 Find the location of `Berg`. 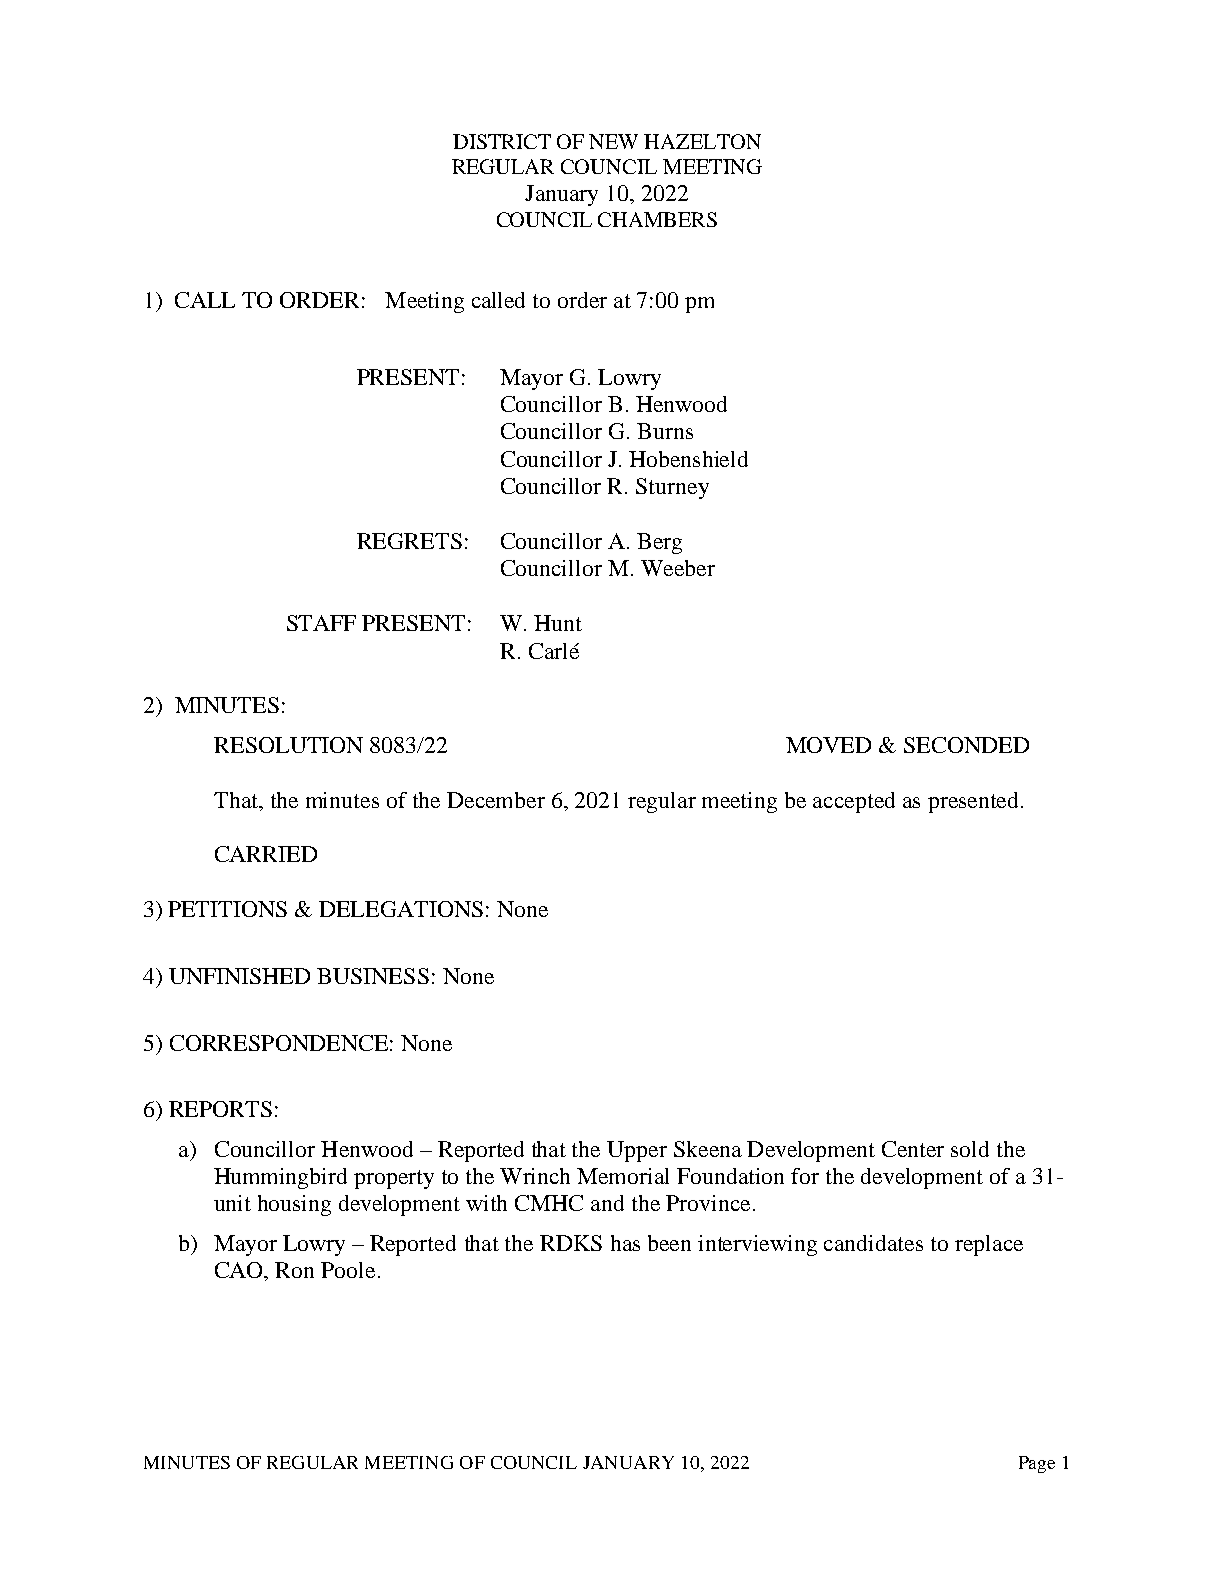

Berg is located at coordinates (659, 543).
